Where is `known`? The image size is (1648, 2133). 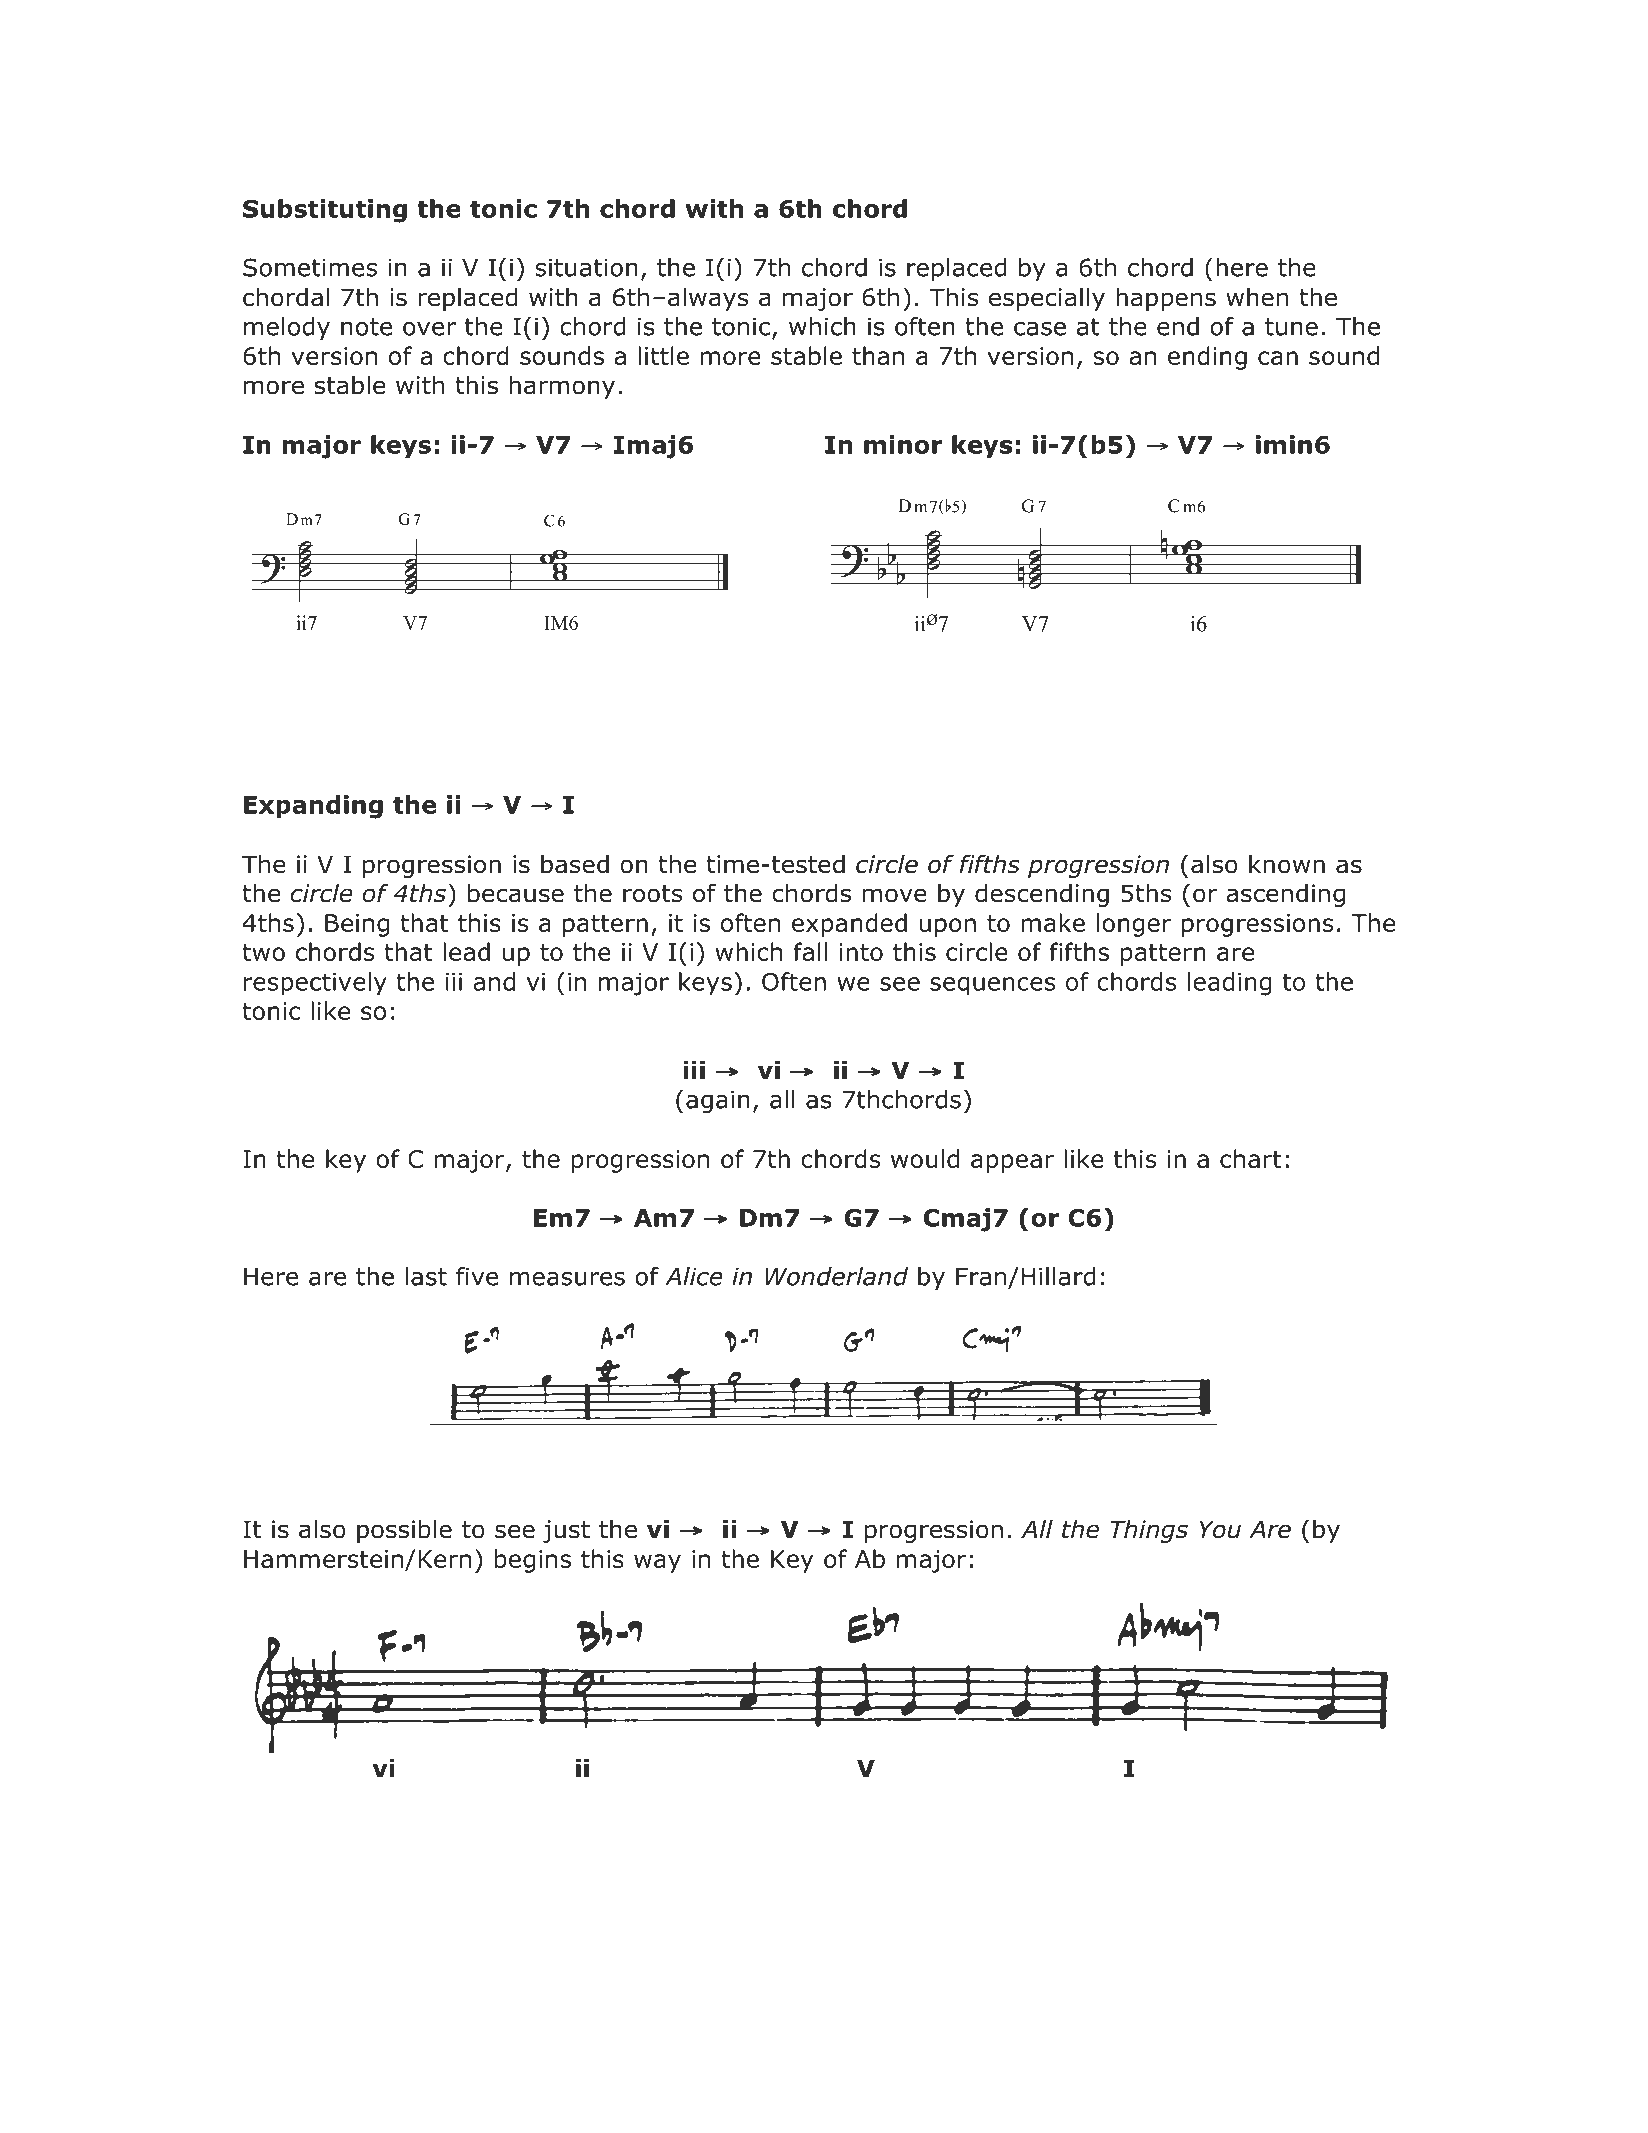
known is located at coordinates (1287, 864).
